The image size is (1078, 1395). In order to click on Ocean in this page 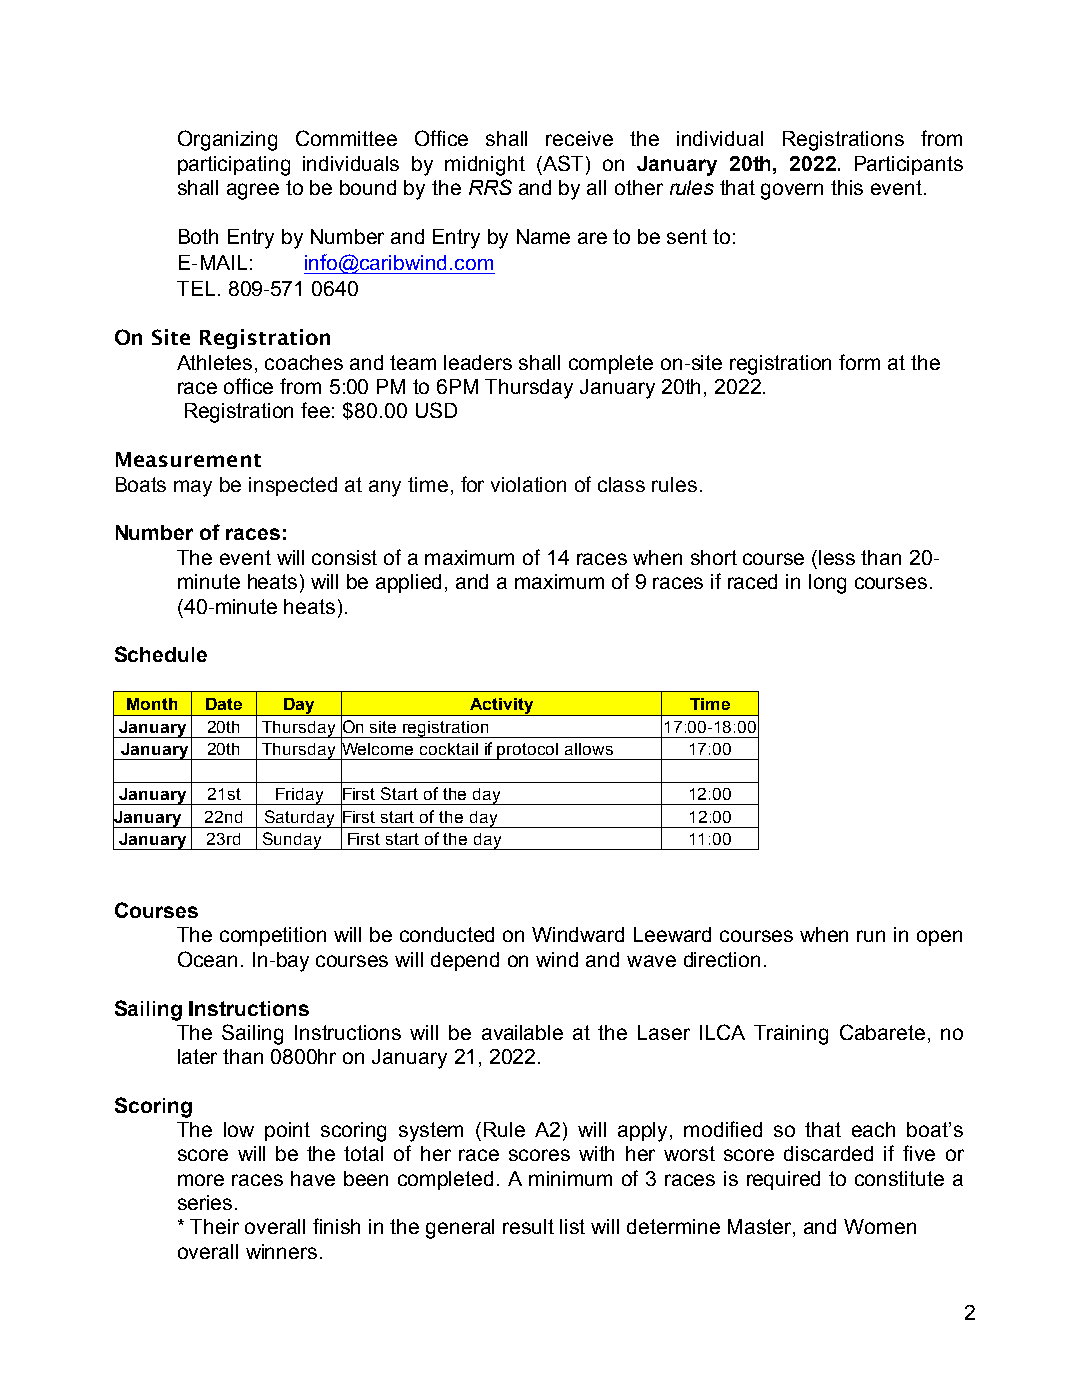, I will do `click(207, 959)`.
